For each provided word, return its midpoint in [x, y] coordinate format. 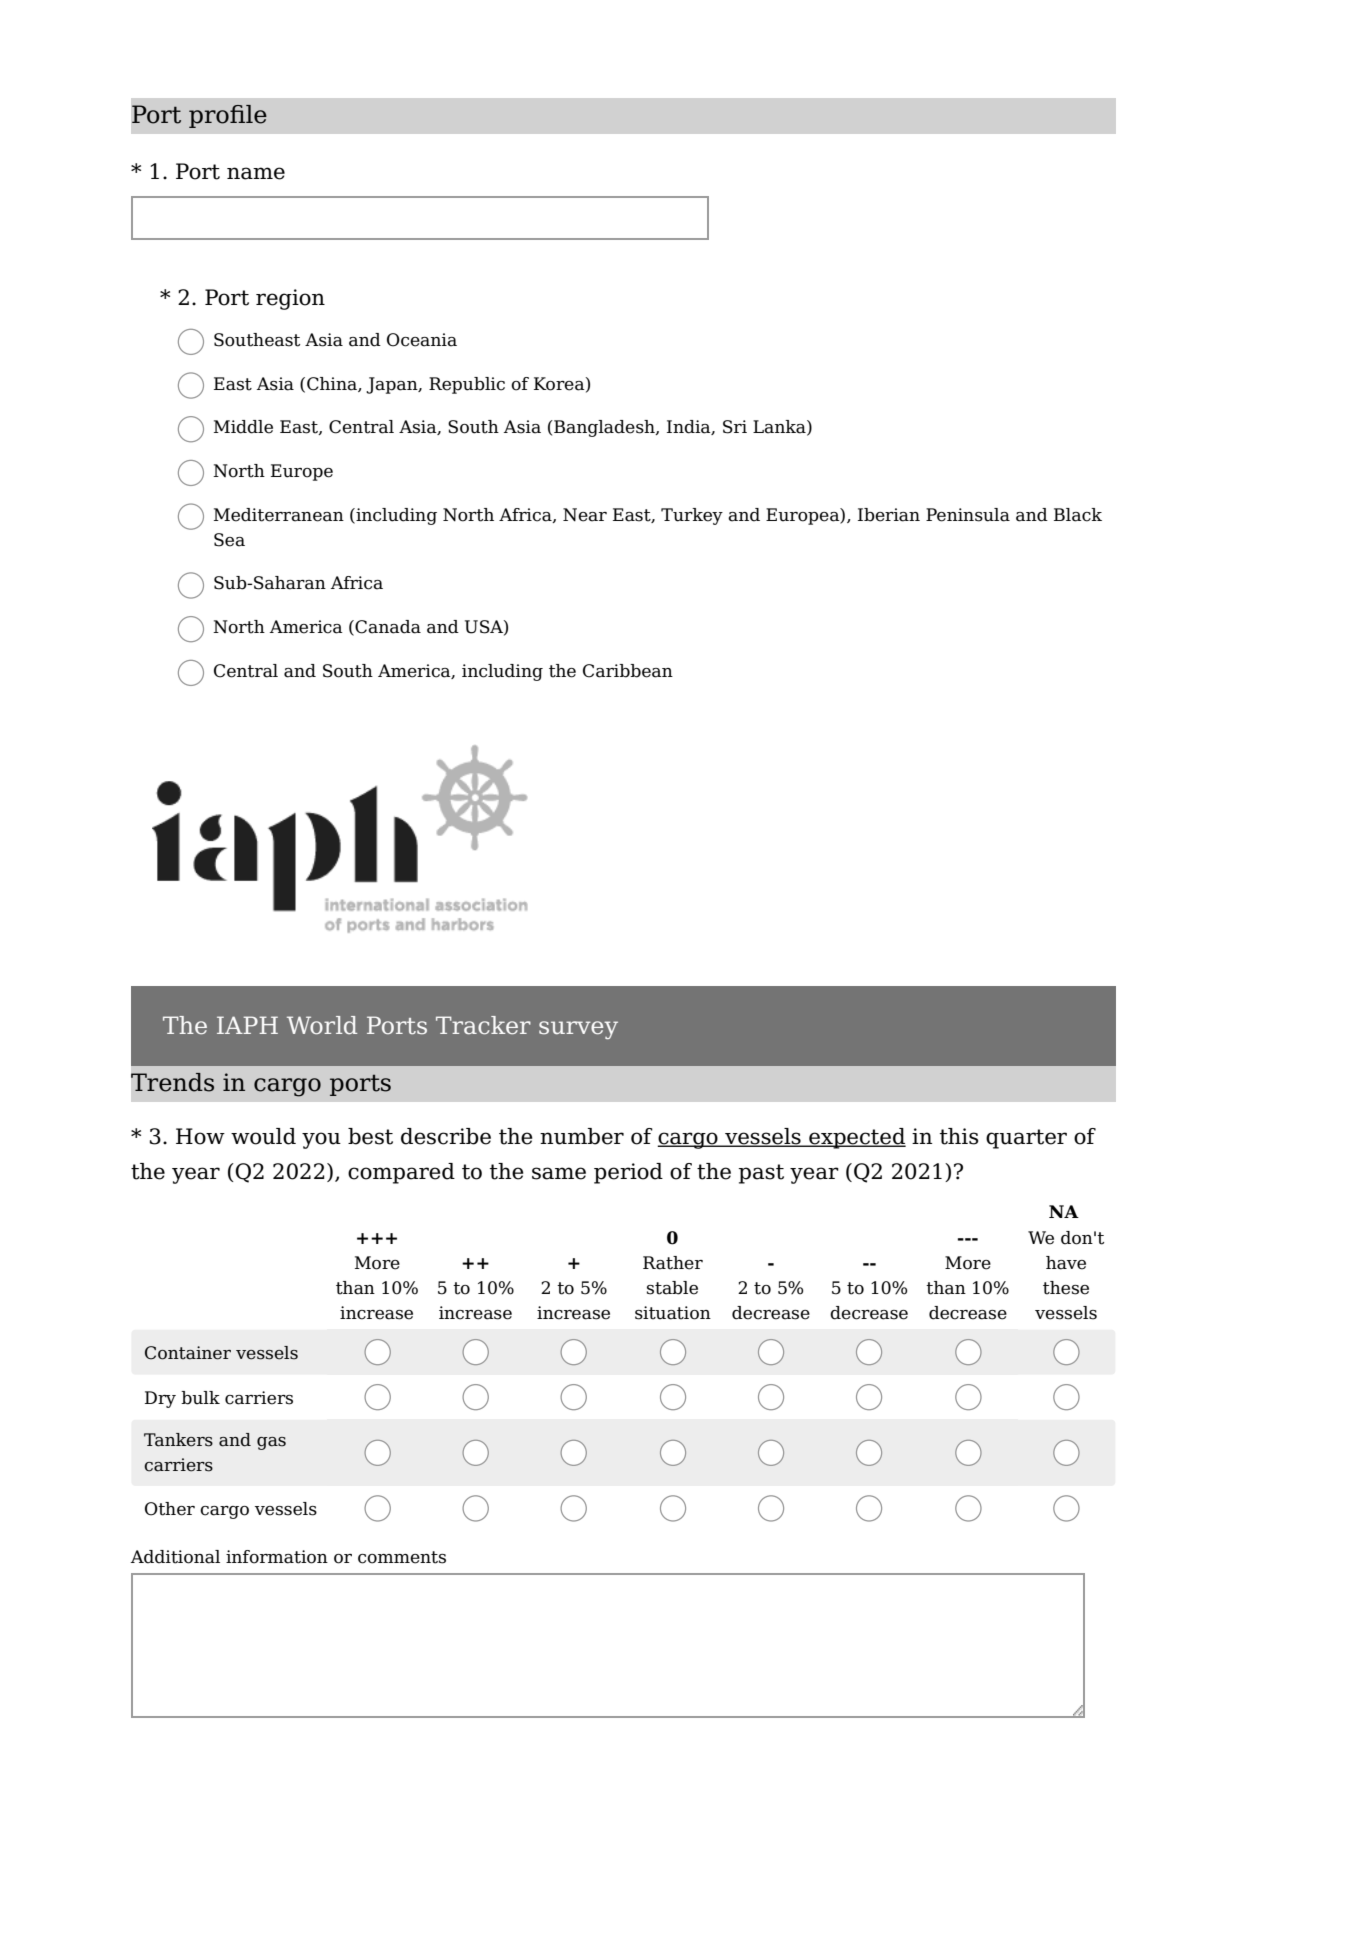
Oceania [422, 340]
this [959, 1136]
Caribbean [628, 671]
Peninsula [968, 515]
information [277, 1557]
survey [578, 1030]
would [263, 1136]
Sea [229, 540]
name [256, 173]
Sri [735, 427]
